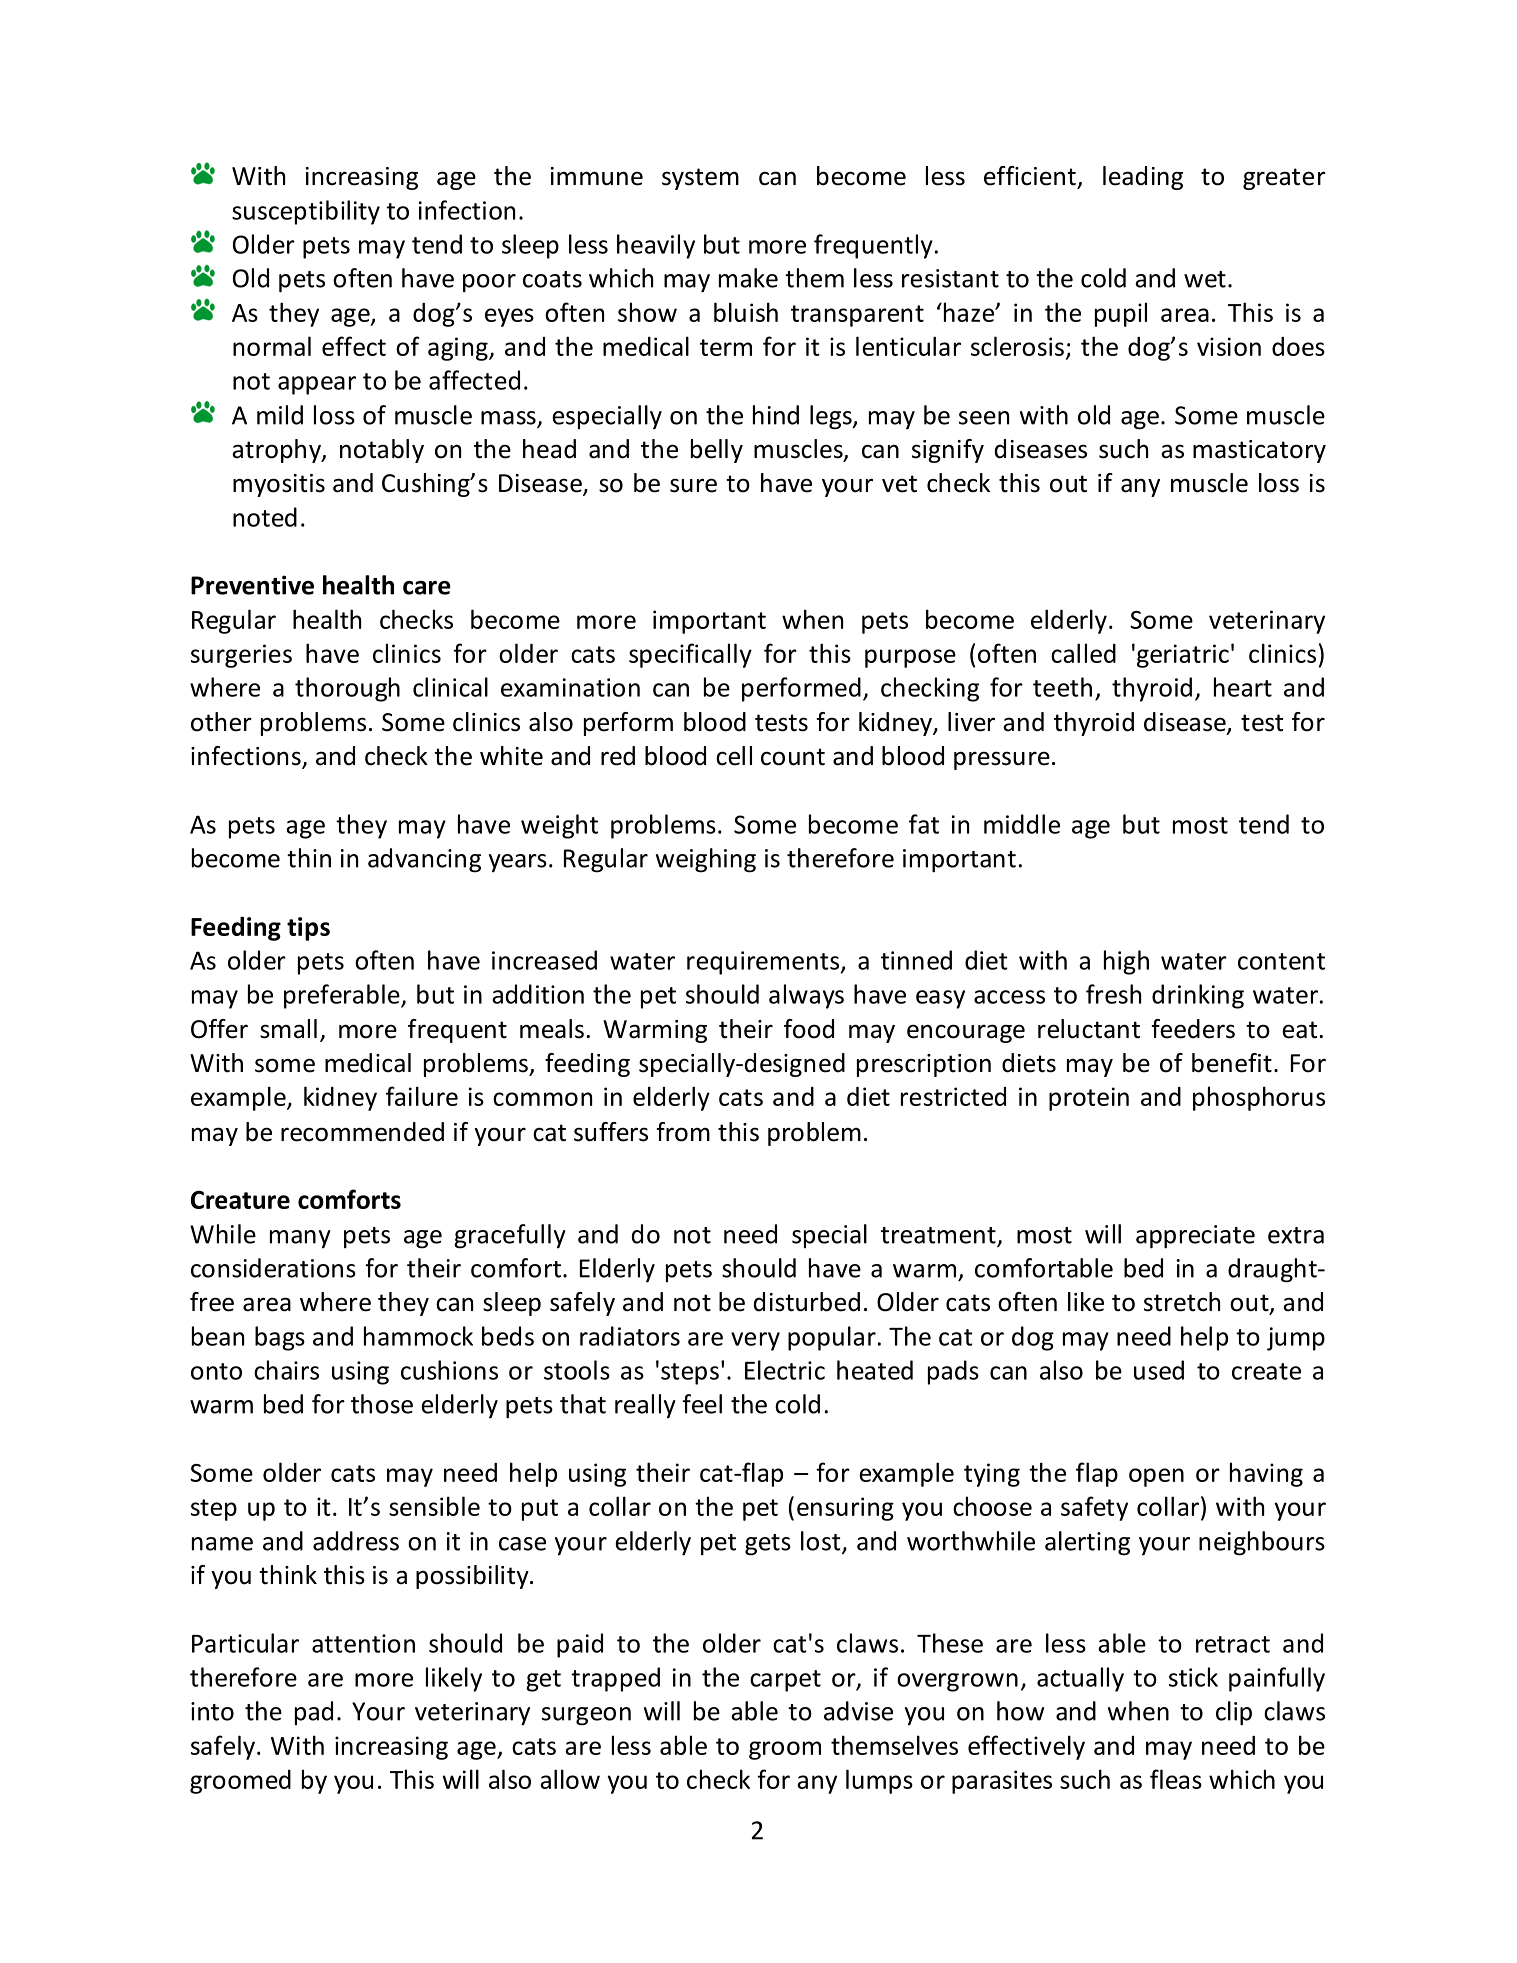 The height and width of the image is (1963, 1517). What do you see at coordinates (363, 1643) in the image?
I see `attention` at bounding box center [363, 1643].
